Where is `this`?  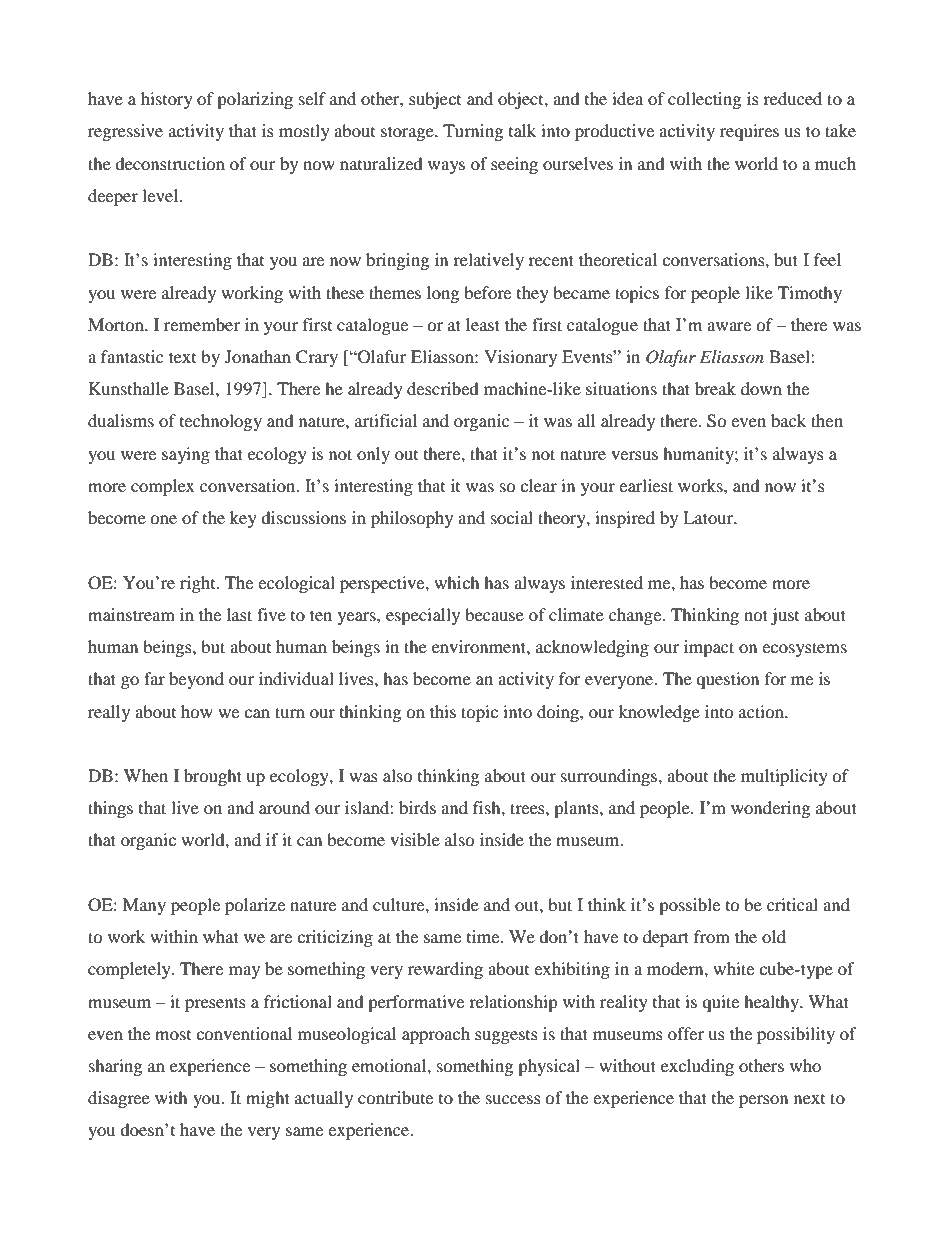 this is located at coordinates (443, 711).
